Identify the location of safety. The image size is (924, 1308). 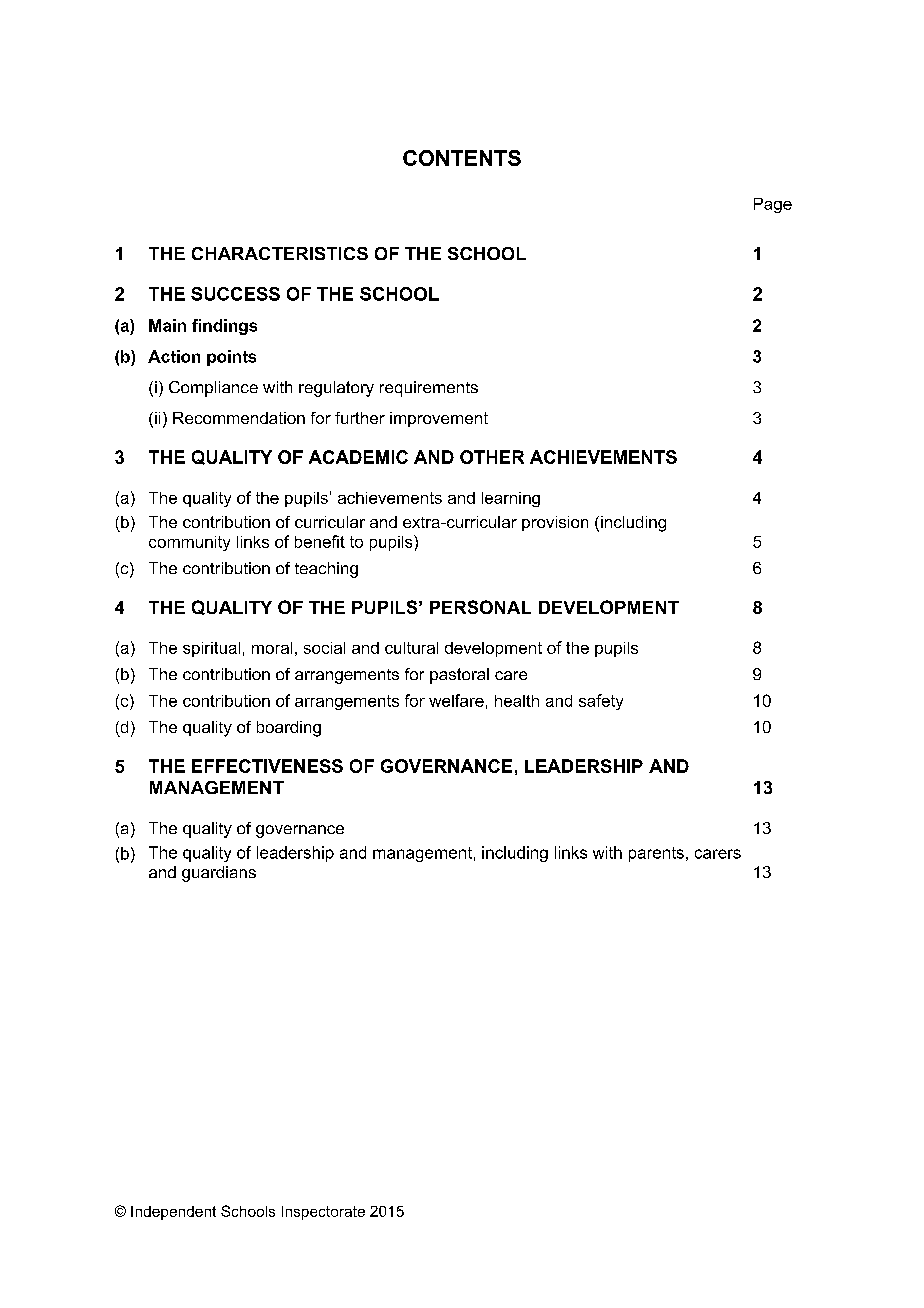
(601, 702).
